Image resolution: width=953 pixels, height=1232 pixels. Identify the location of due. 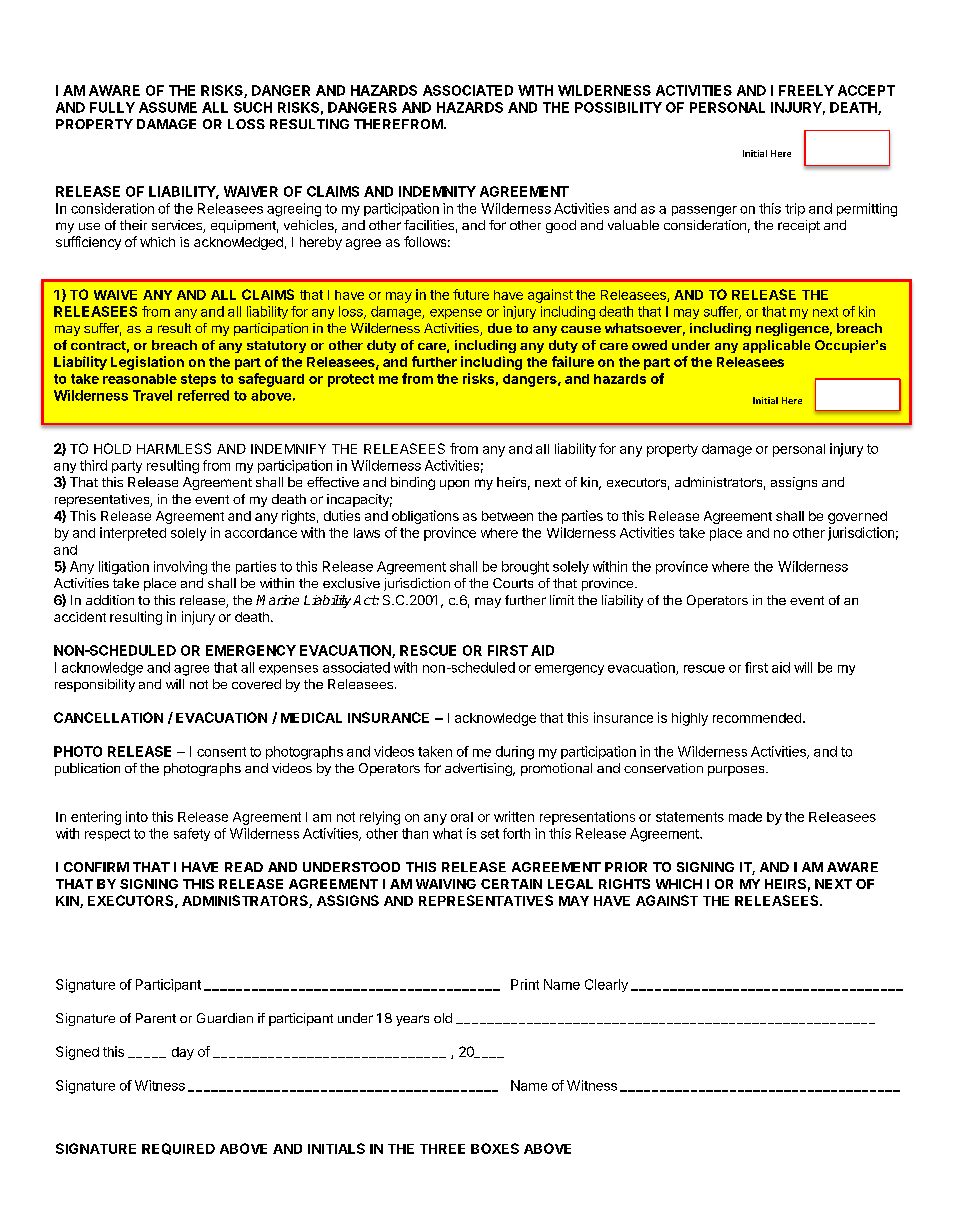
(500, 328).
